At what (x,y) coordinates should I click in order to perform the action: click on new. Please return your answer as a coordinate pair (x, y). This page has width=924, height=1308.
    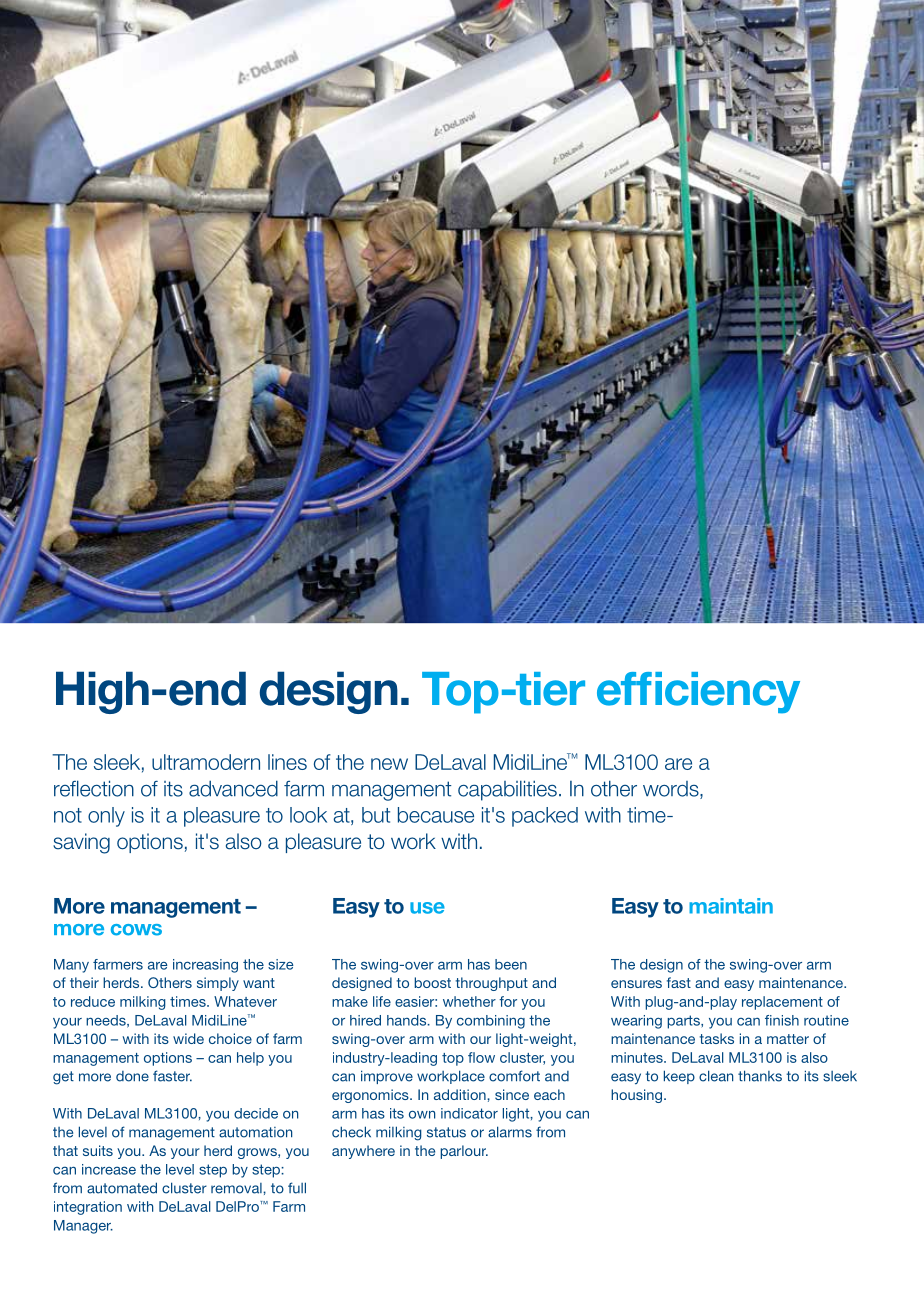
    Looking at the image, I should click on (389, 764).
